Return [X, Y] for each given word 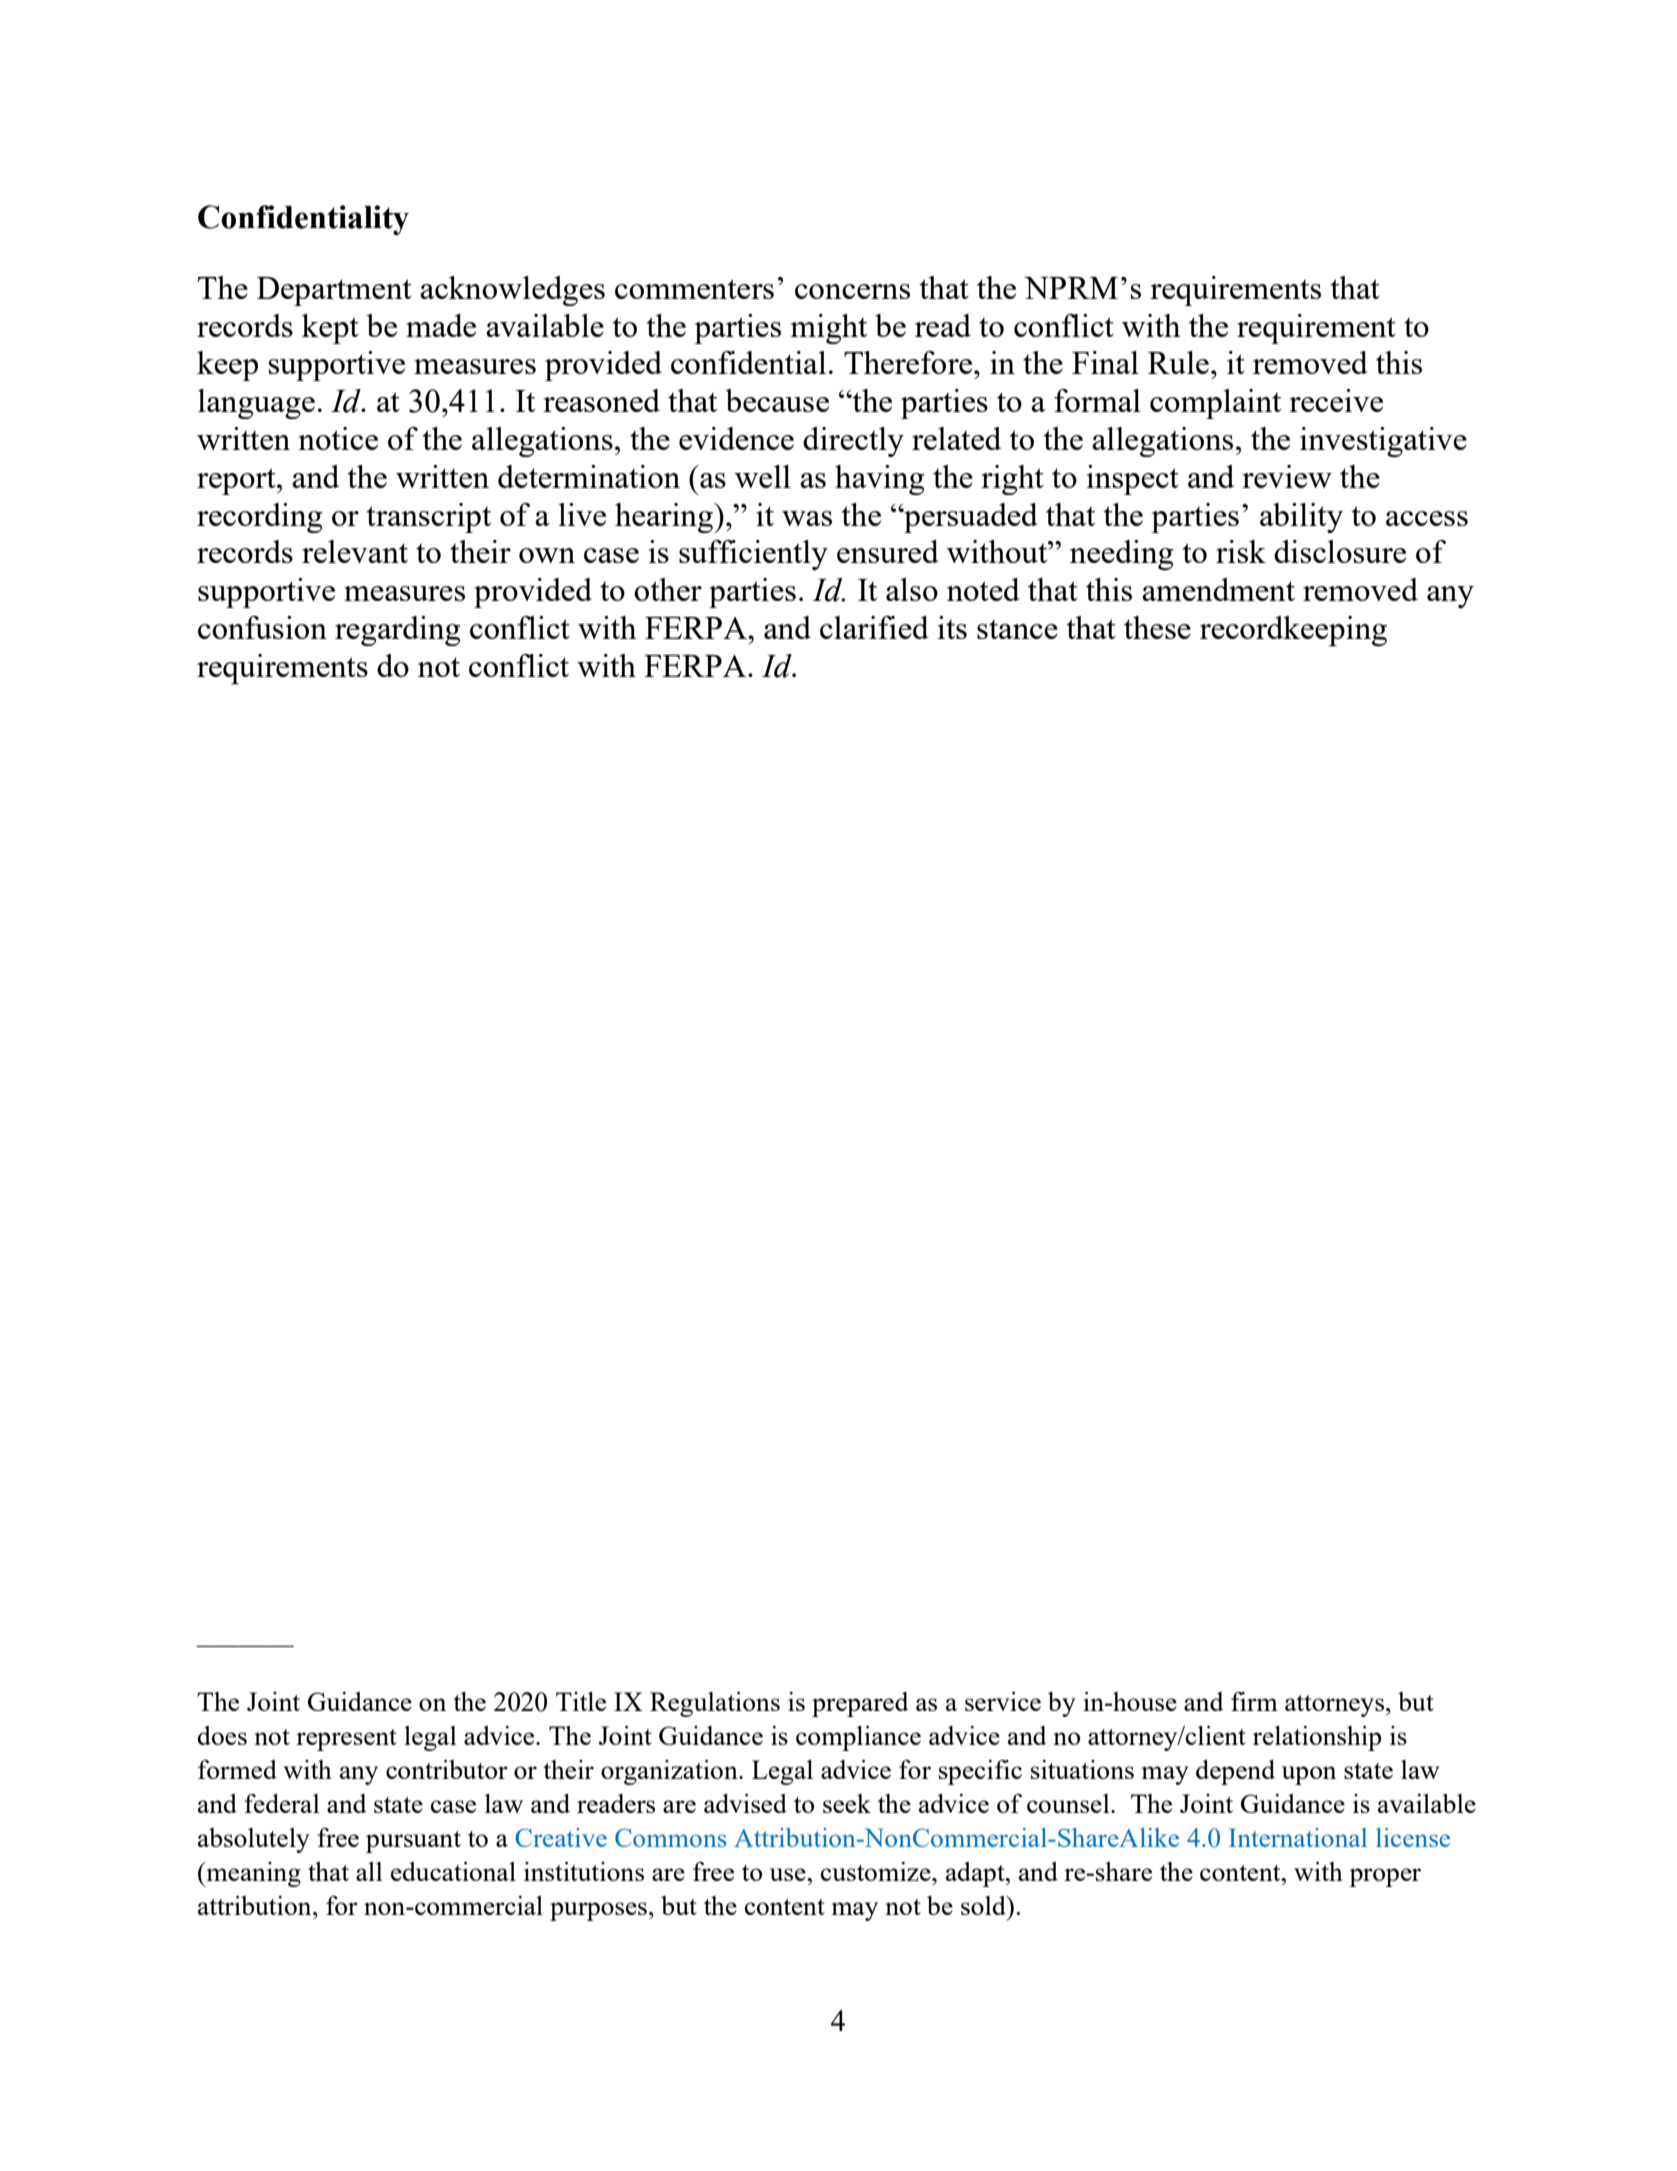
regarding [398, 631]
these [1157, 627]
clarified [874, 627]
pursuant [413, 1842]
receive [1336, 400]
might [829, 329]
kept [330, 329]
